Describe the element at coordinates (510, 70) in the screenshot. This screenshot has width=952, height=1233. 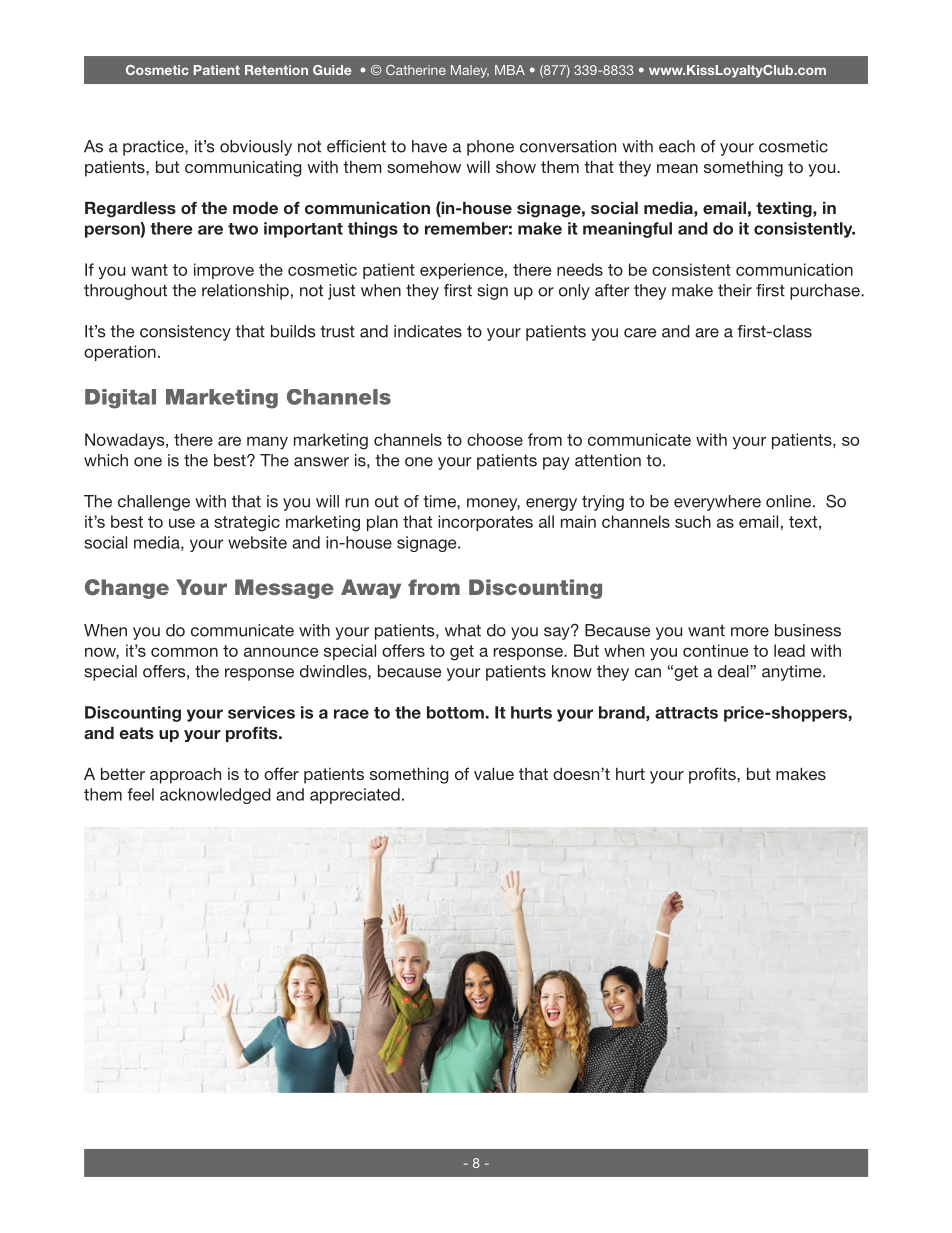
I see `MBA` at that location.
